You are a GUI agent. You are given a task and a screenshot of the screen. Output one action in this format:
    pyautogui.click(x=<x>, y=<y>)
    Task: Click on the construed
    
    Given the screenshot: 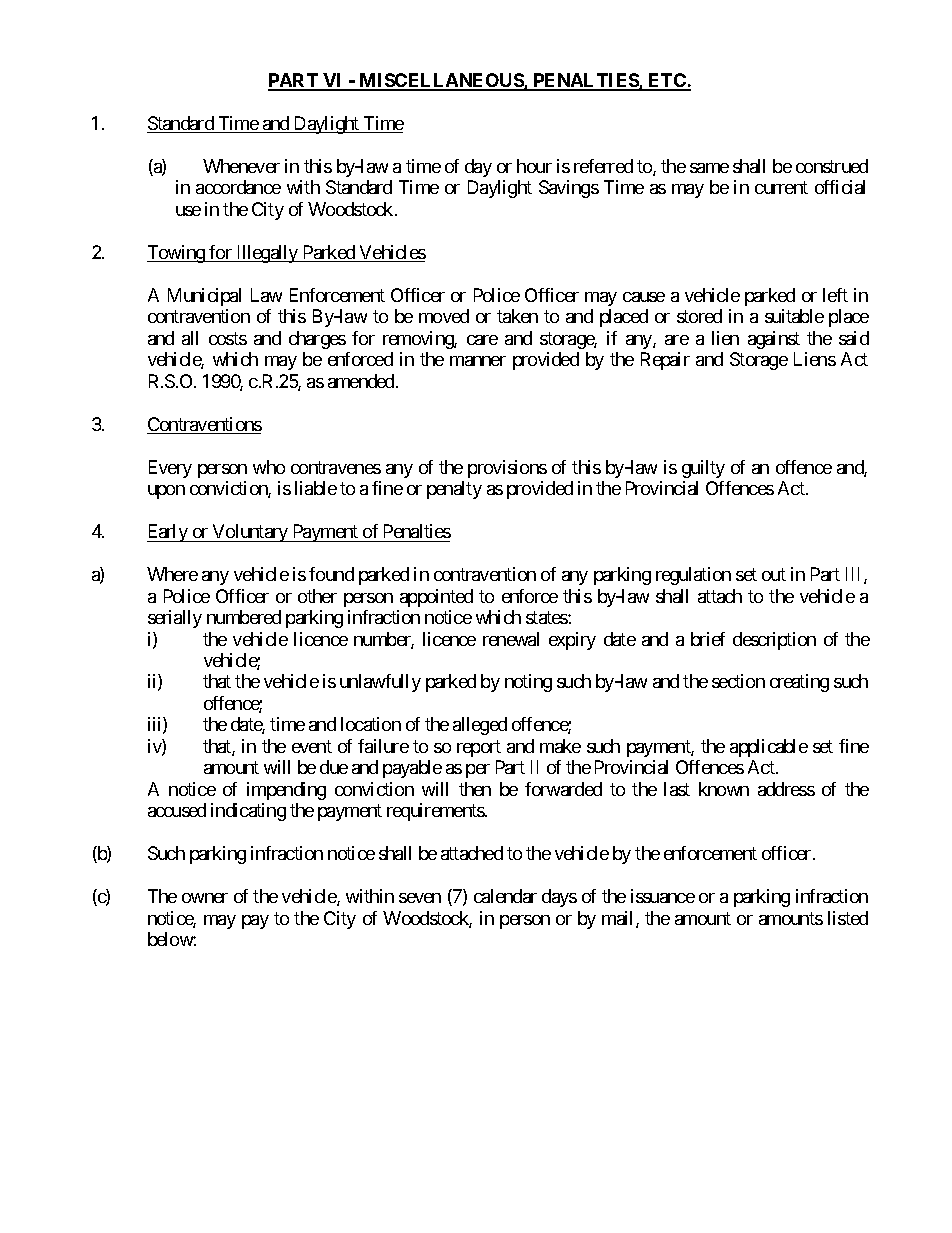 What is the action you would take?
    pyautogui.click(x=832, y=166)
